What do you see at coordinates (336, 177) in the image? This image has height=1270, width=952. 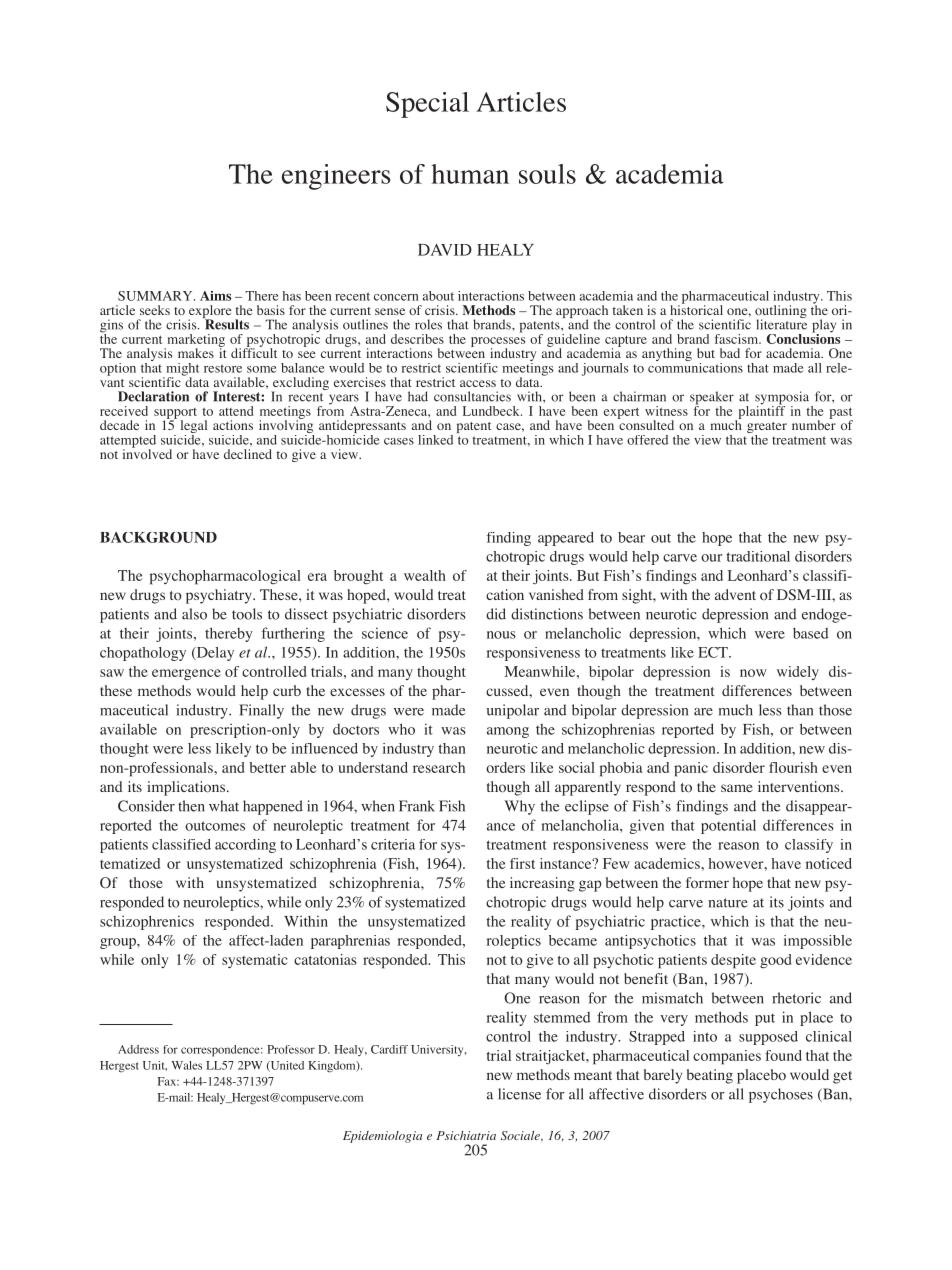 I see `engineers` at bounding box center [336, 177].
